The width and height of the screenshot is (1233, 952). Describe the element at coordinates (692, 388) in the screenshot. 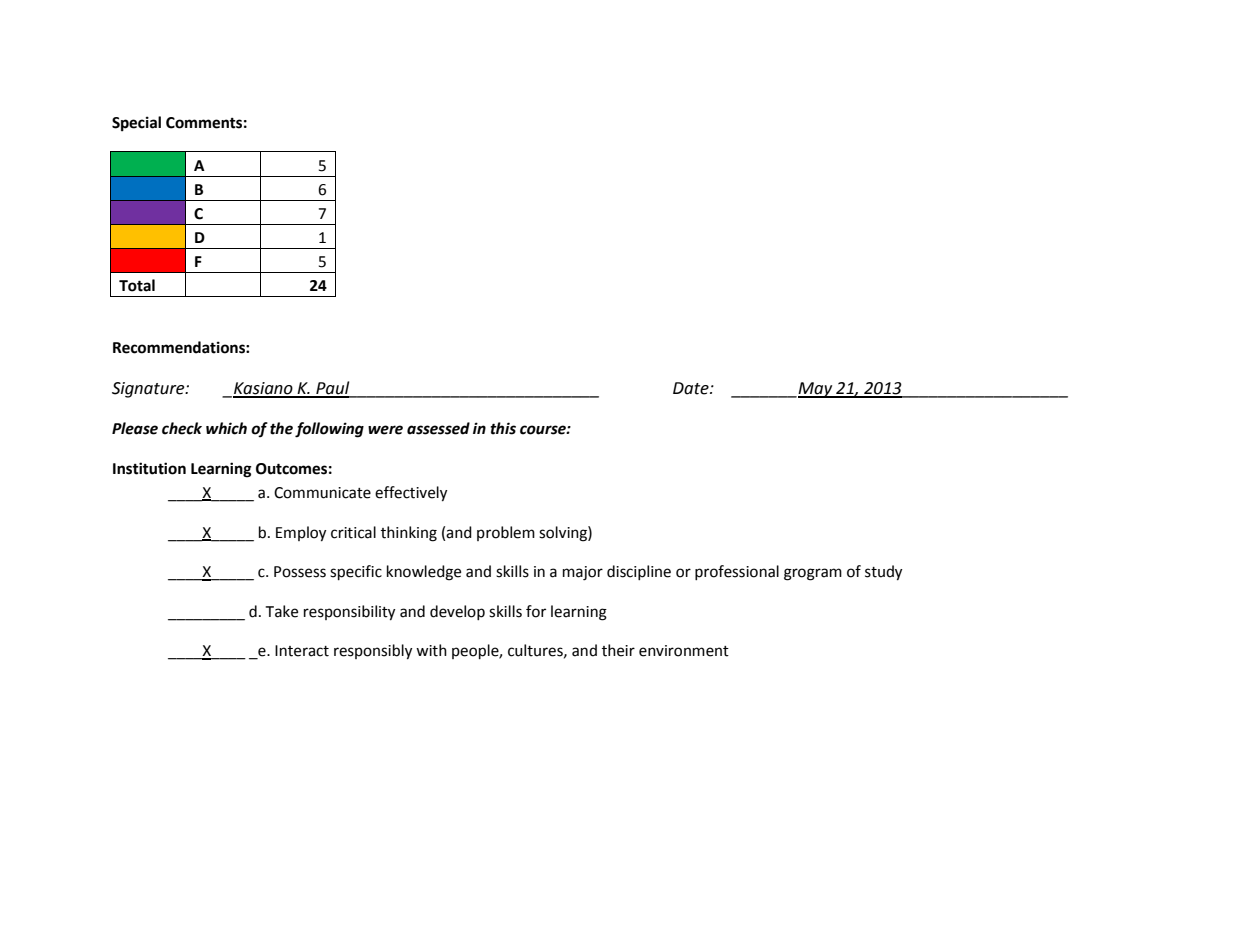

I see `Date` at that location.
